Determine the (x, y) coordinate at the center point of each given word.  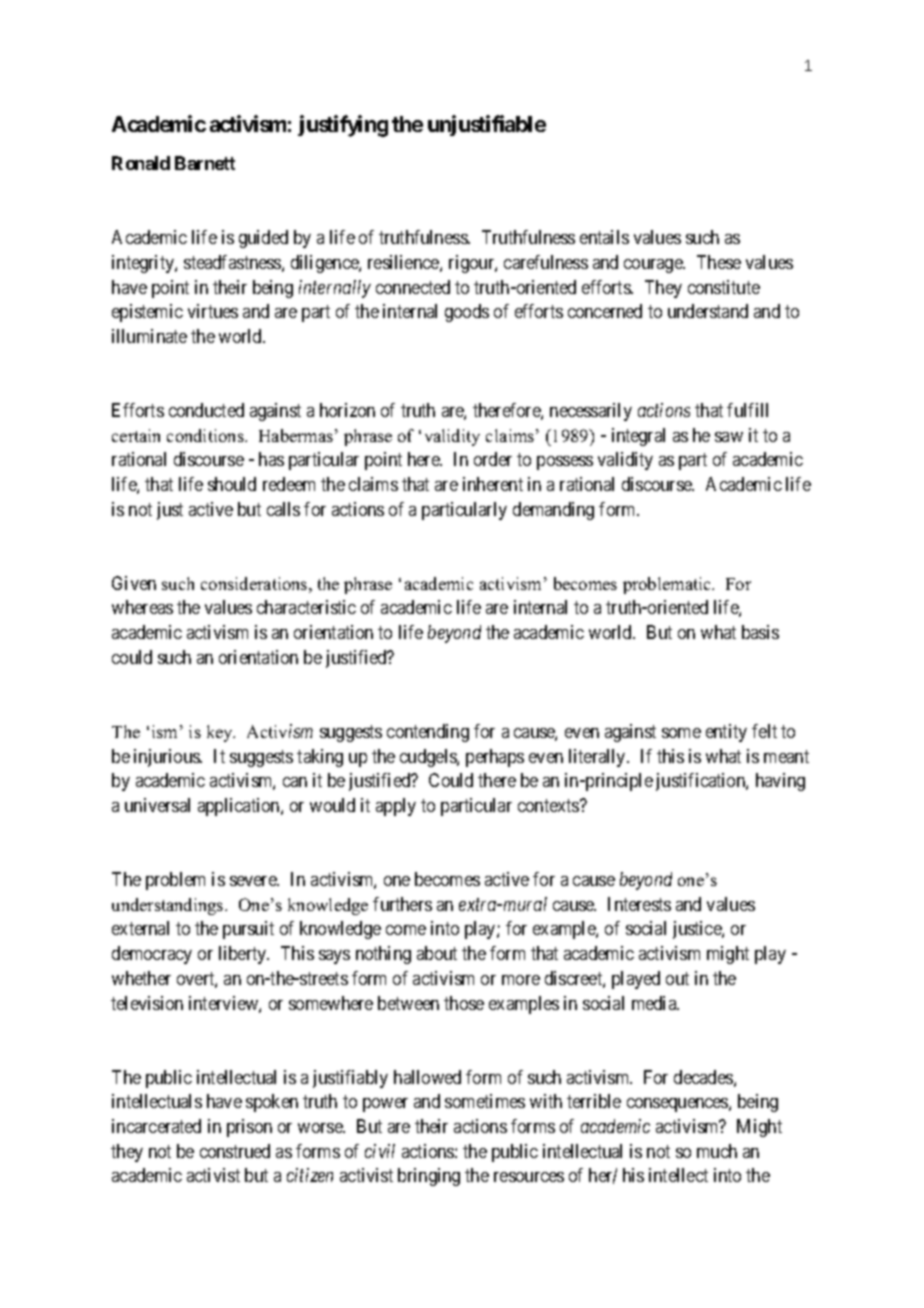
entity (726, 733)
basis (760, 632)
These (719, 262)
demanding (553, 511)
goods (467, 313)
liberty (244, 955)
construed (235, 1151)
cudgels (429, 758)
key (221, 733)
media (655, 1003)
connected (413, 287)
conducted (206, 410)
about (437, 953)
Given (134, 583)
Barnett (205, 163)
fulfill (747, 410)
